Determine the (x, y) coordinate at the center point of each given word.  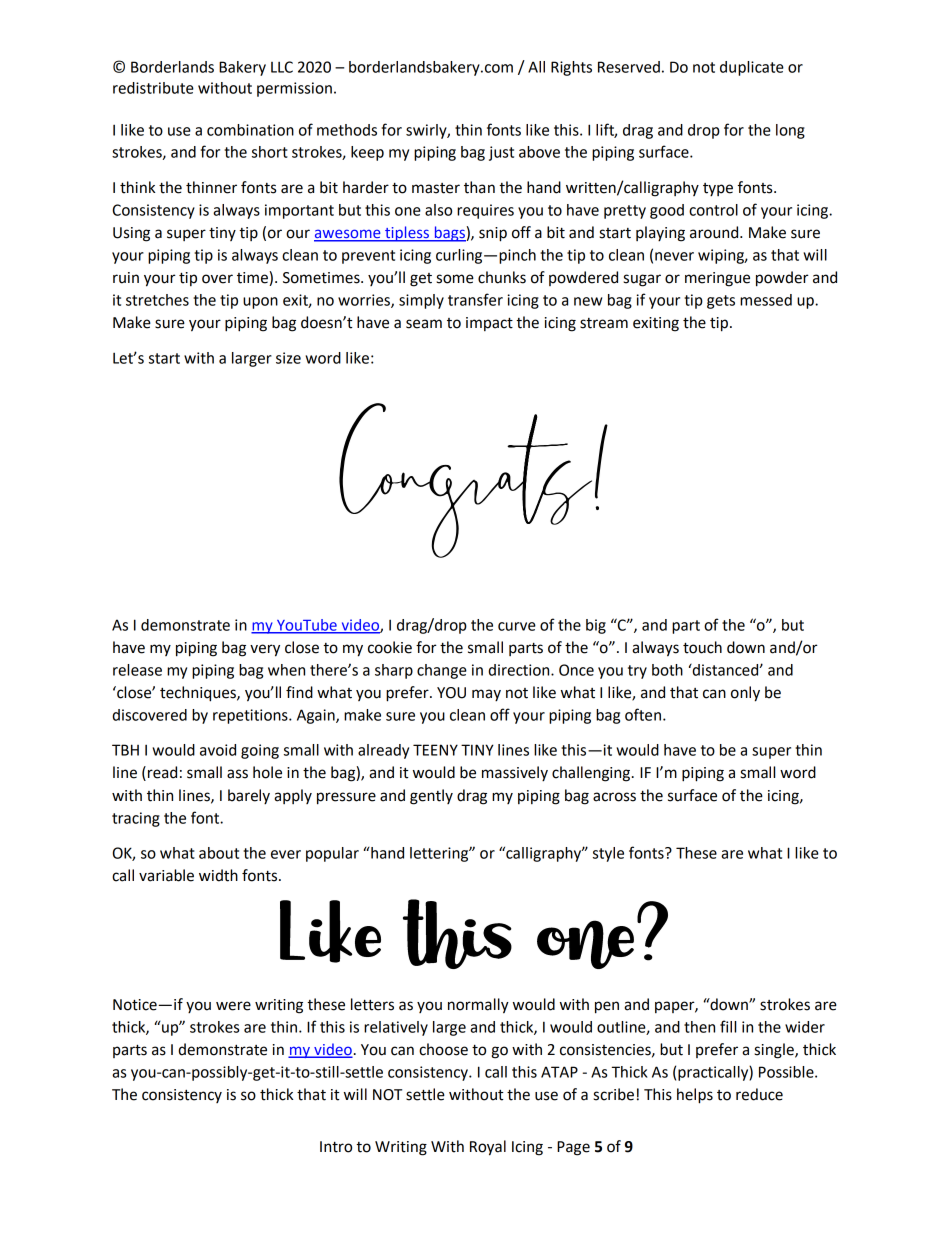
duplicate (752, 68)
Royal (488, 1148)
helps (695, 1096)
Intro (336, 1147)
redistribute (153, 88)
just (501, 153)
